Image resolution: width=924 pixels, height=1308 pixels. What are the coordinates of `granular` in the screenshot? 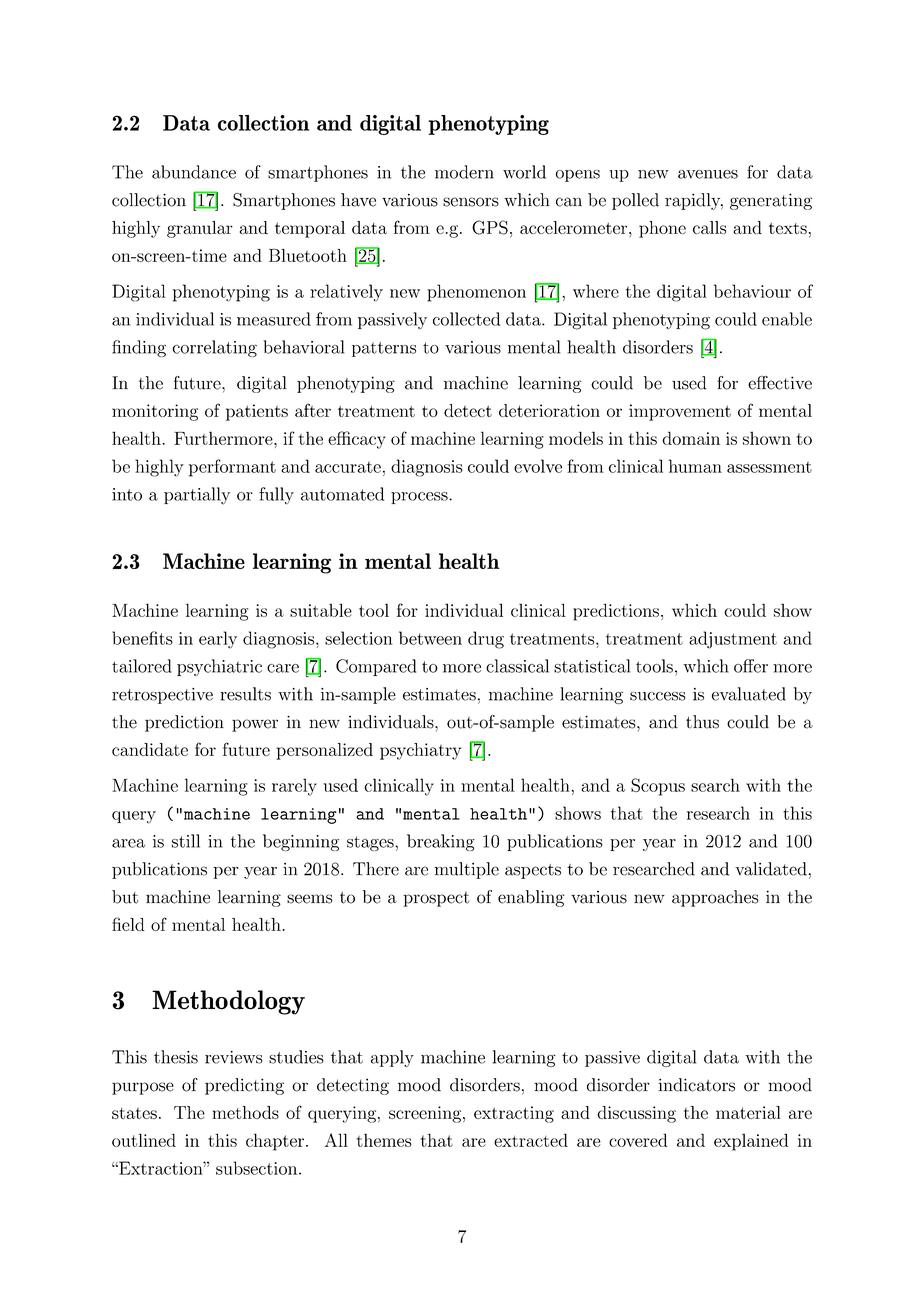 It's located at (200, 229).
